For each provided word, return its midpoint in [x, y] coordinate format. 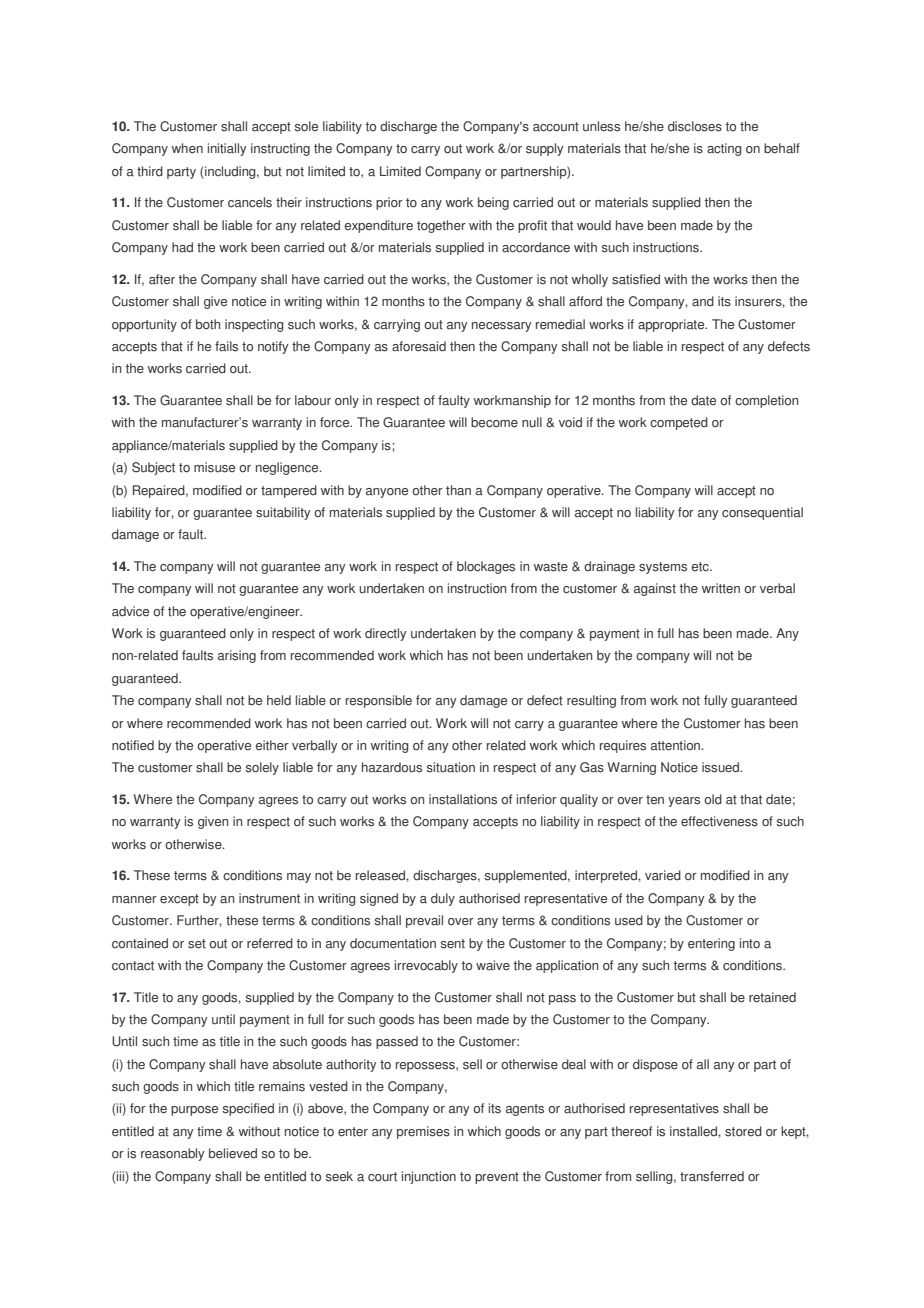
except [179, 900]
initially [227, 149]
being [493, 203]
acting [724, 149]
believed [233, 1153]
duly [443, 899]
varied [663, 875]
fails [226, 346]
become [494, 422]
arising [237, 656]
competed [679, 423]
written [721, 588]
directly [386, 634]
